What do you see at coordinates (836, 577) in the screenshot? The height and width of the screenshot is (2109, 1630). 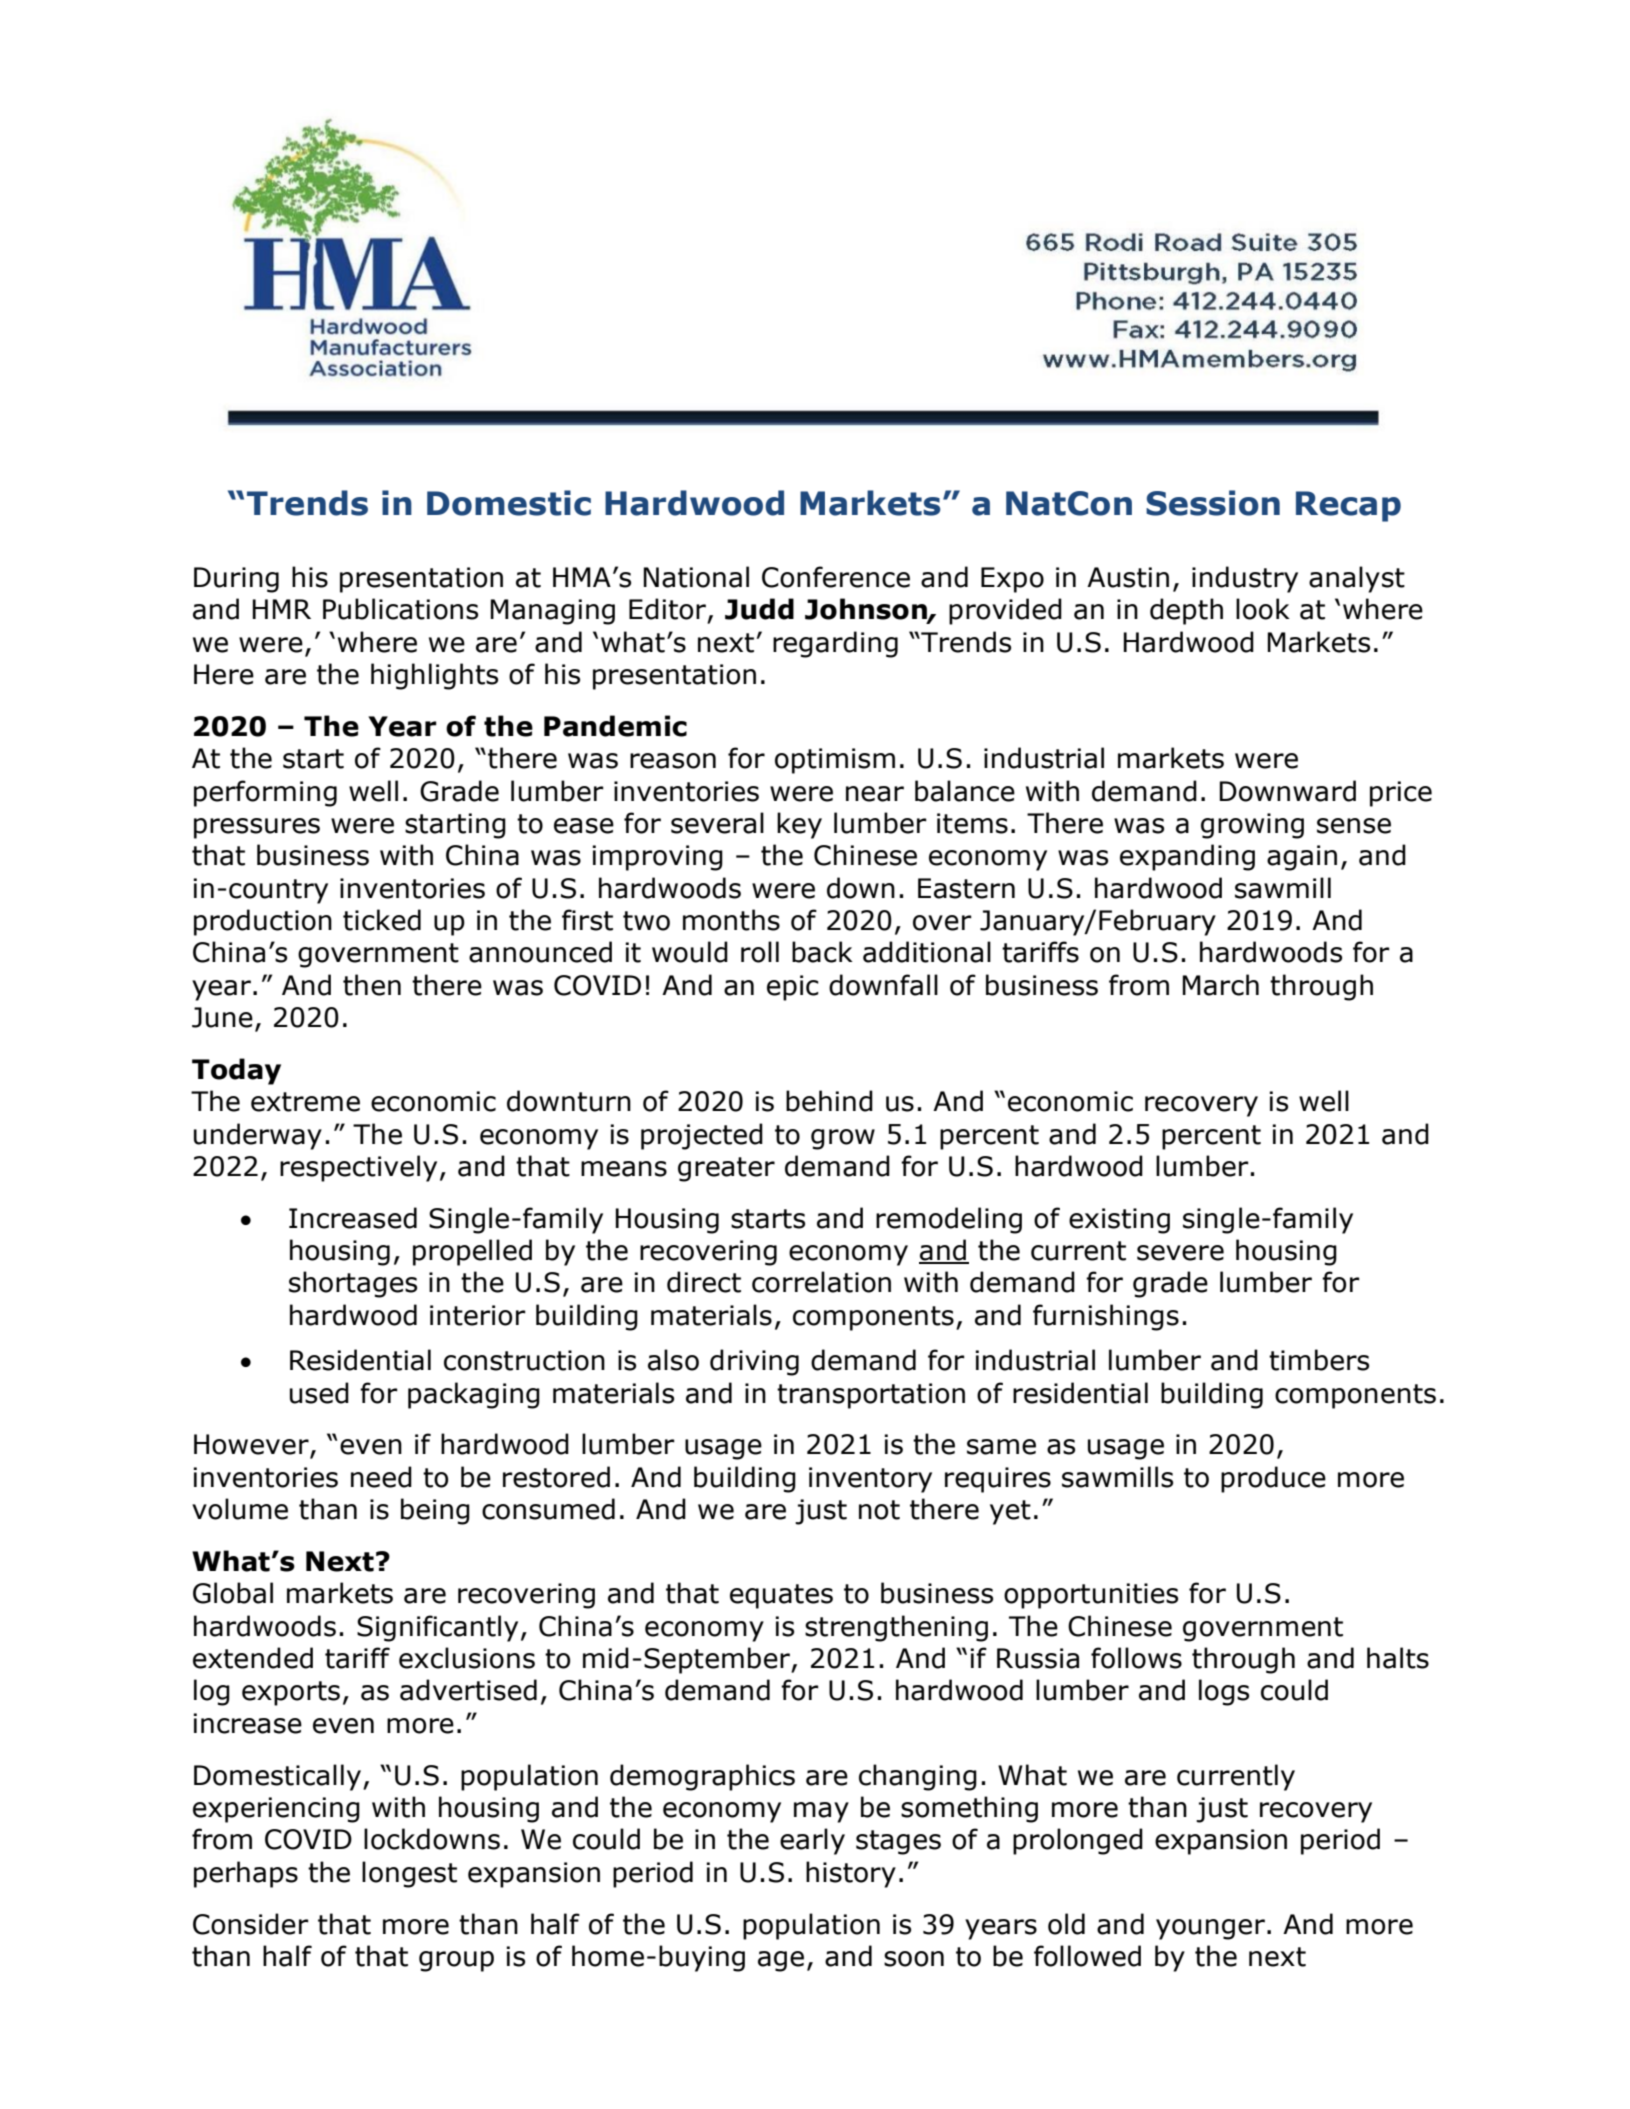 I see `Conference` at bounding box center [836, 577].
